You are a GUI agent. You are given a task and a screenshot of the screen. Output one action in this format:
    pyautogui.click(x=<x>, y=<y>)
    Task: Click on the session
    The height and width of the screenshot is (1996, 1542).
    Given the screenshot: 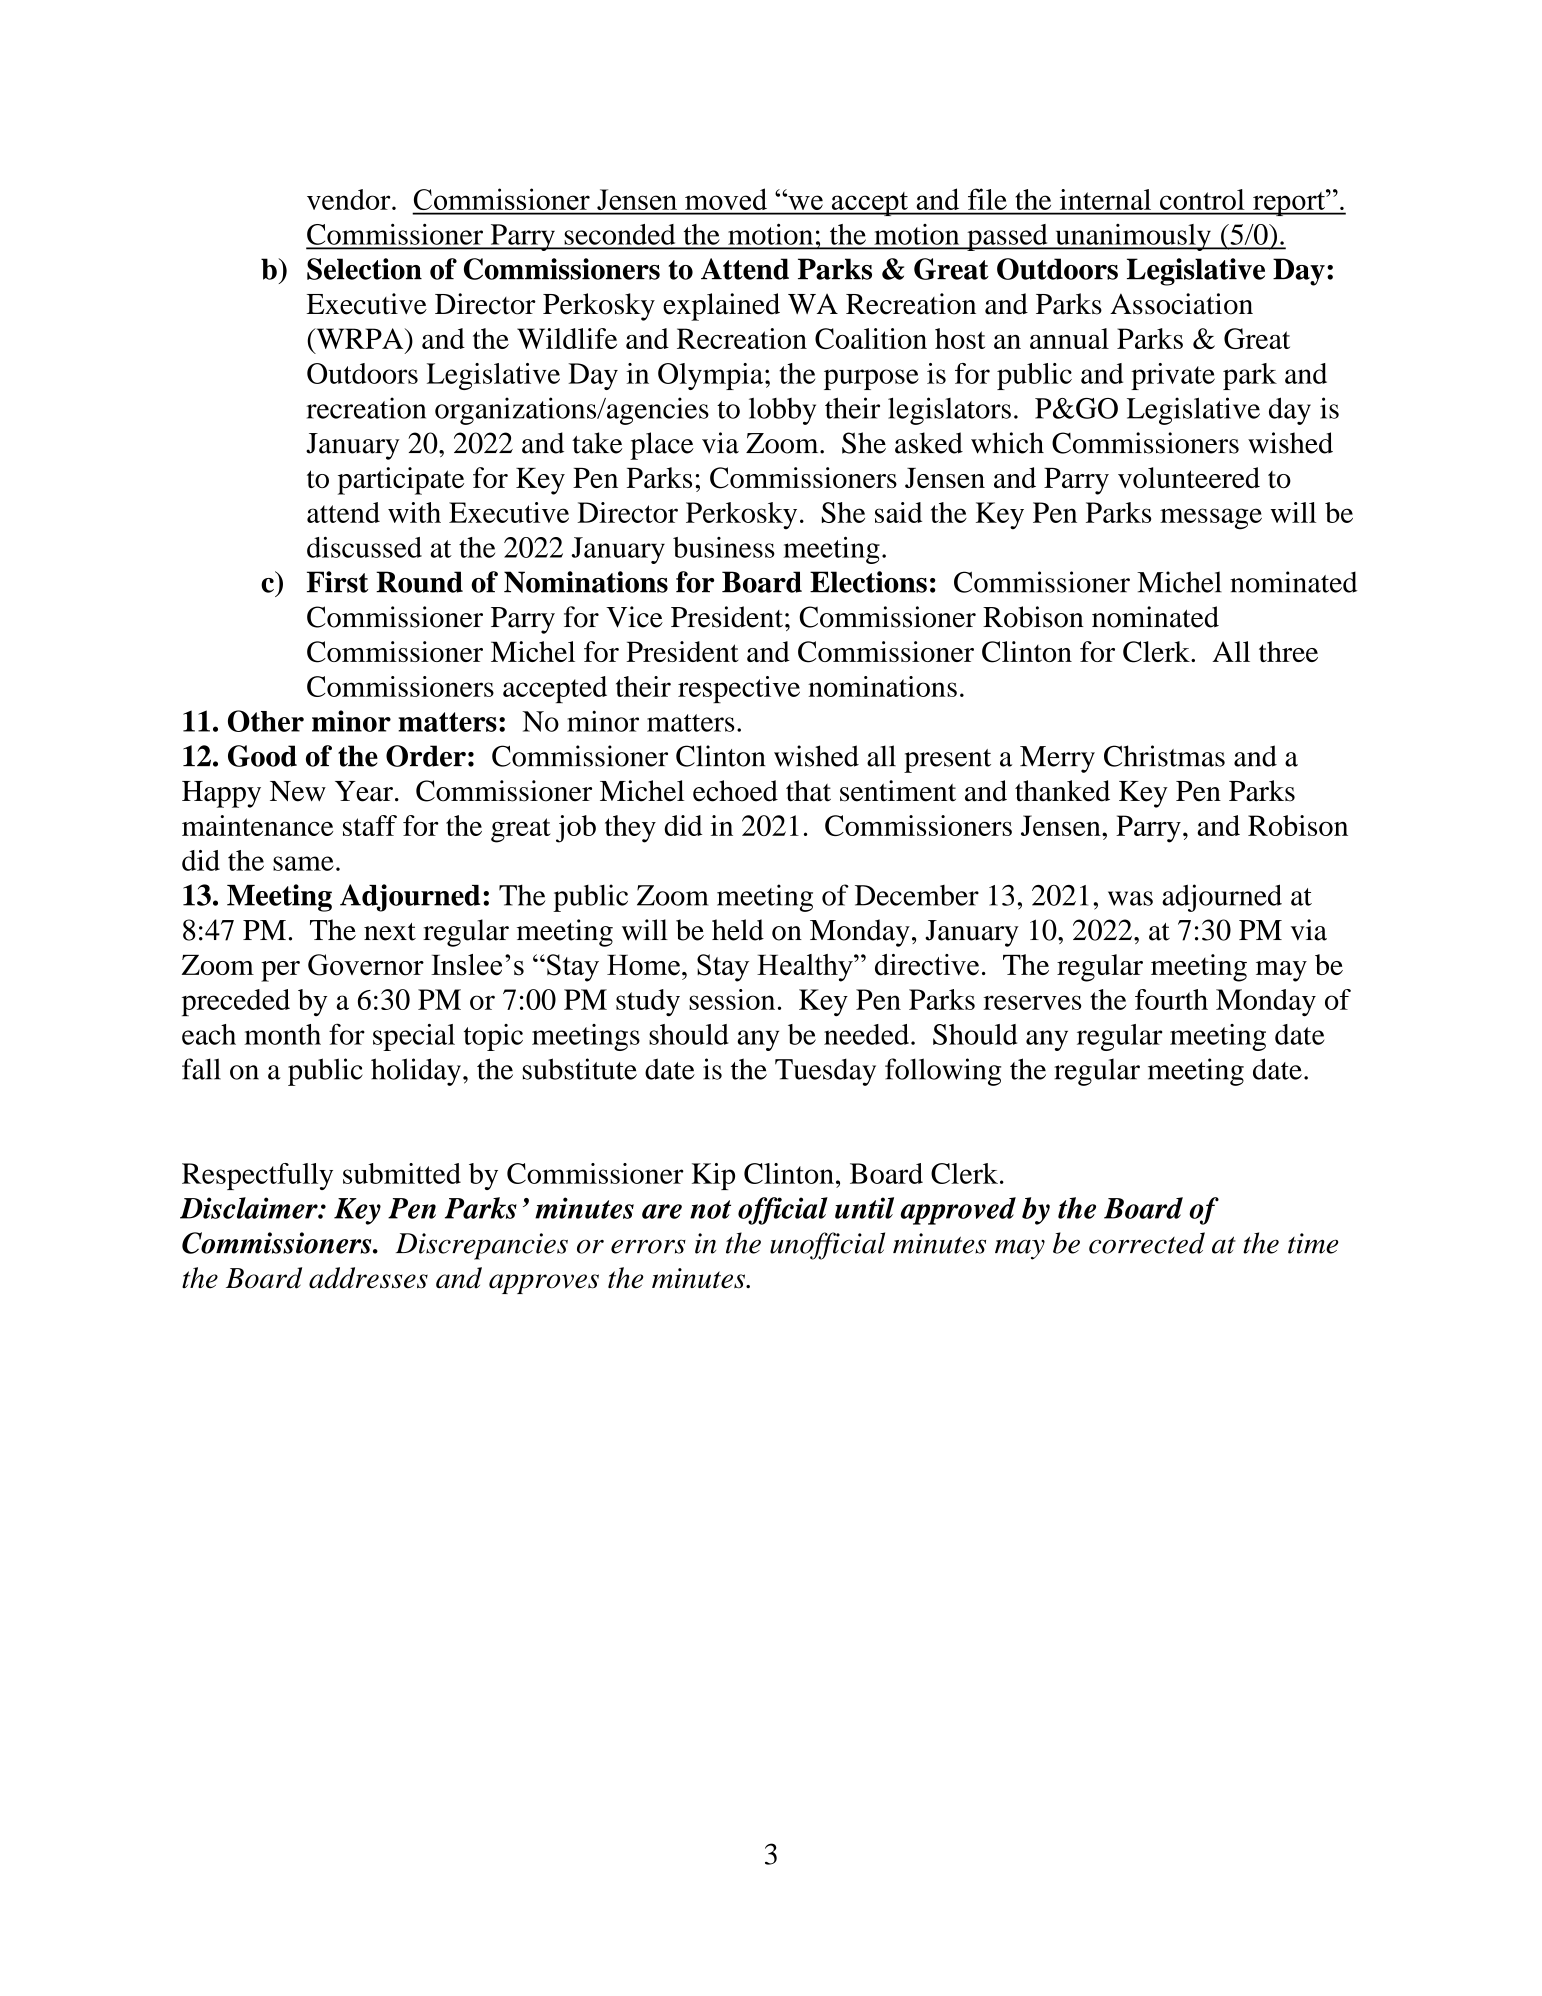 What is the action you would take?
    pyautogui.click(x=732, y=999)
